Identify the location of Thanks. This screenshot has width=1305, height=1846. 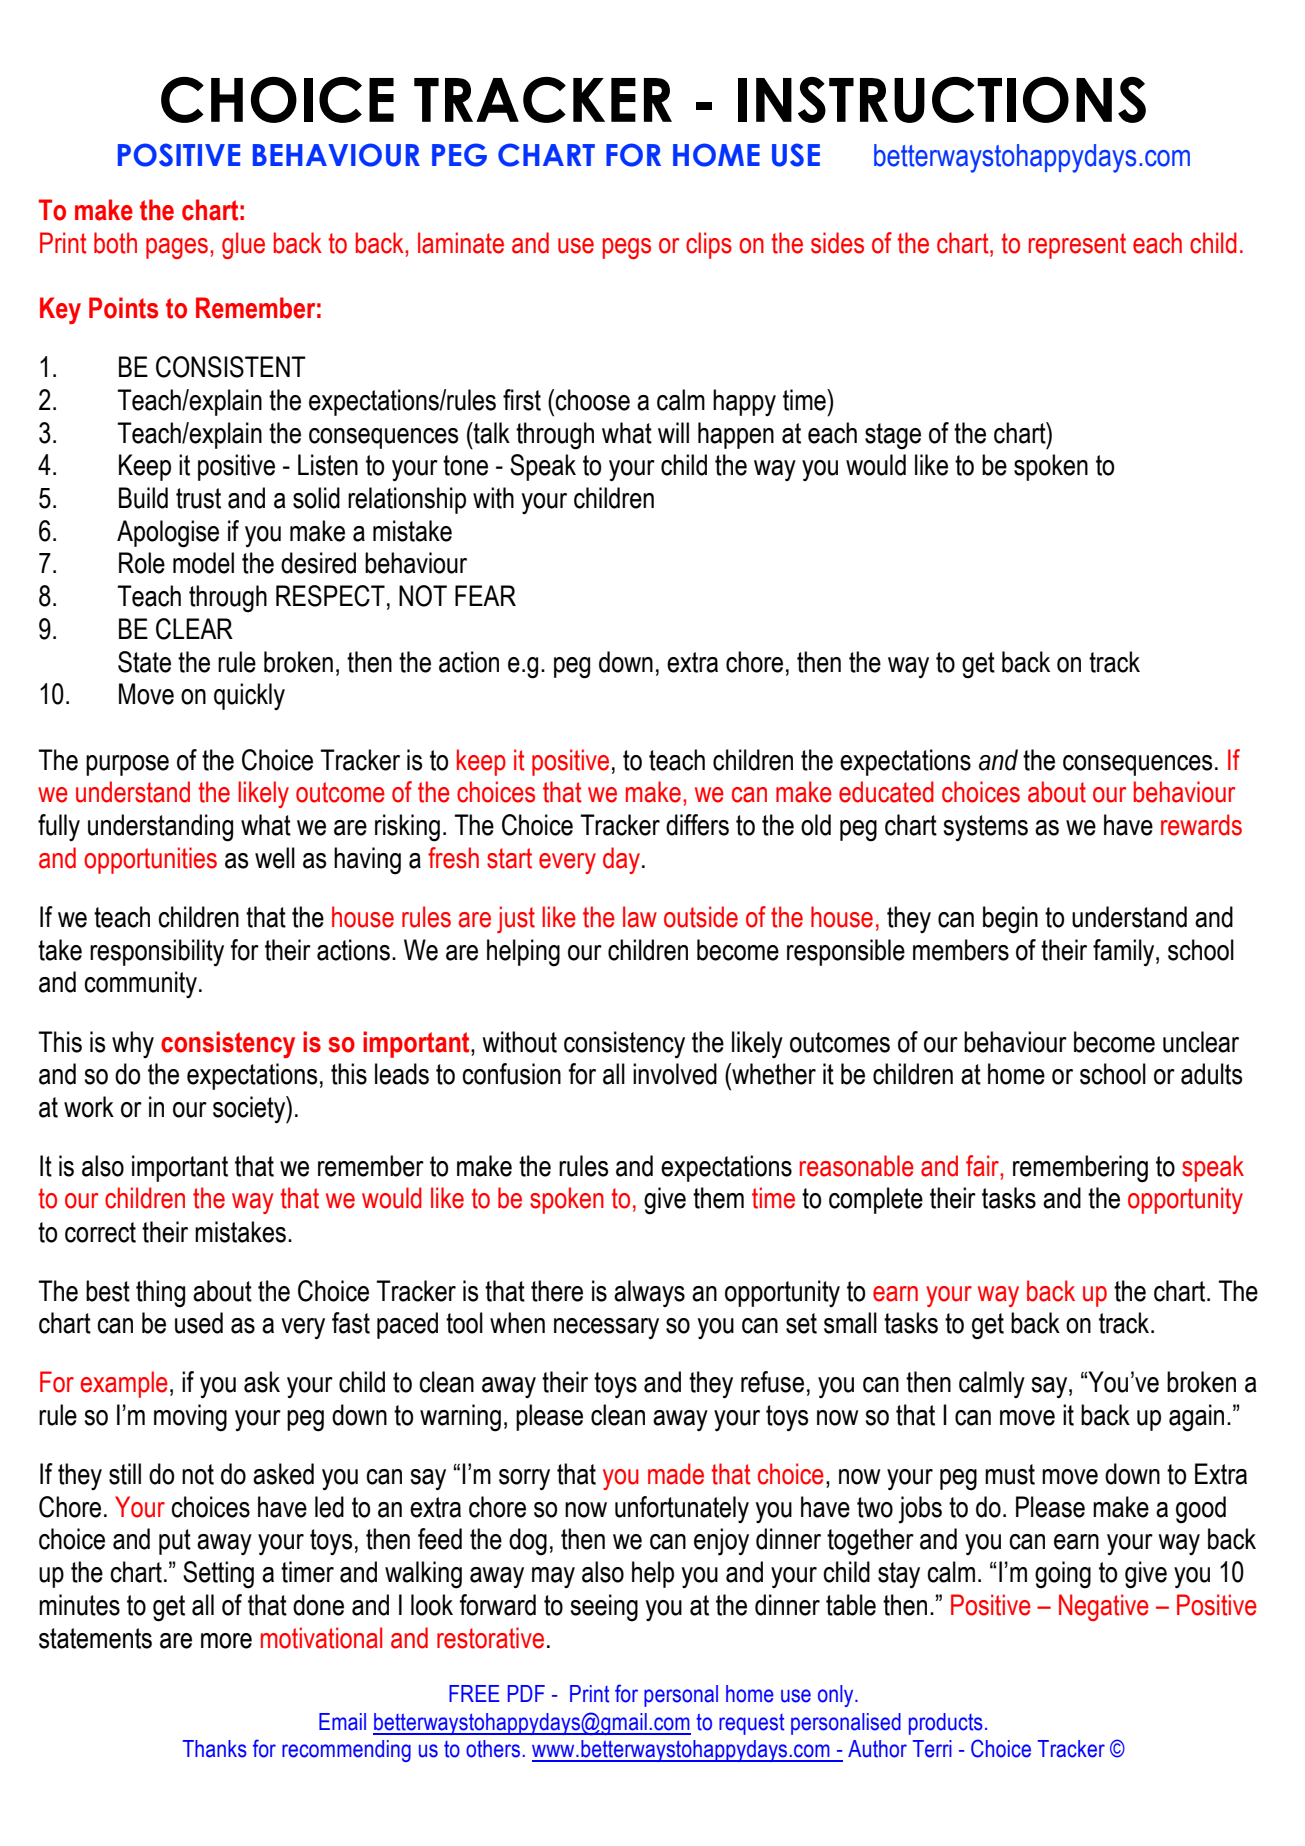
(215, 1749).
